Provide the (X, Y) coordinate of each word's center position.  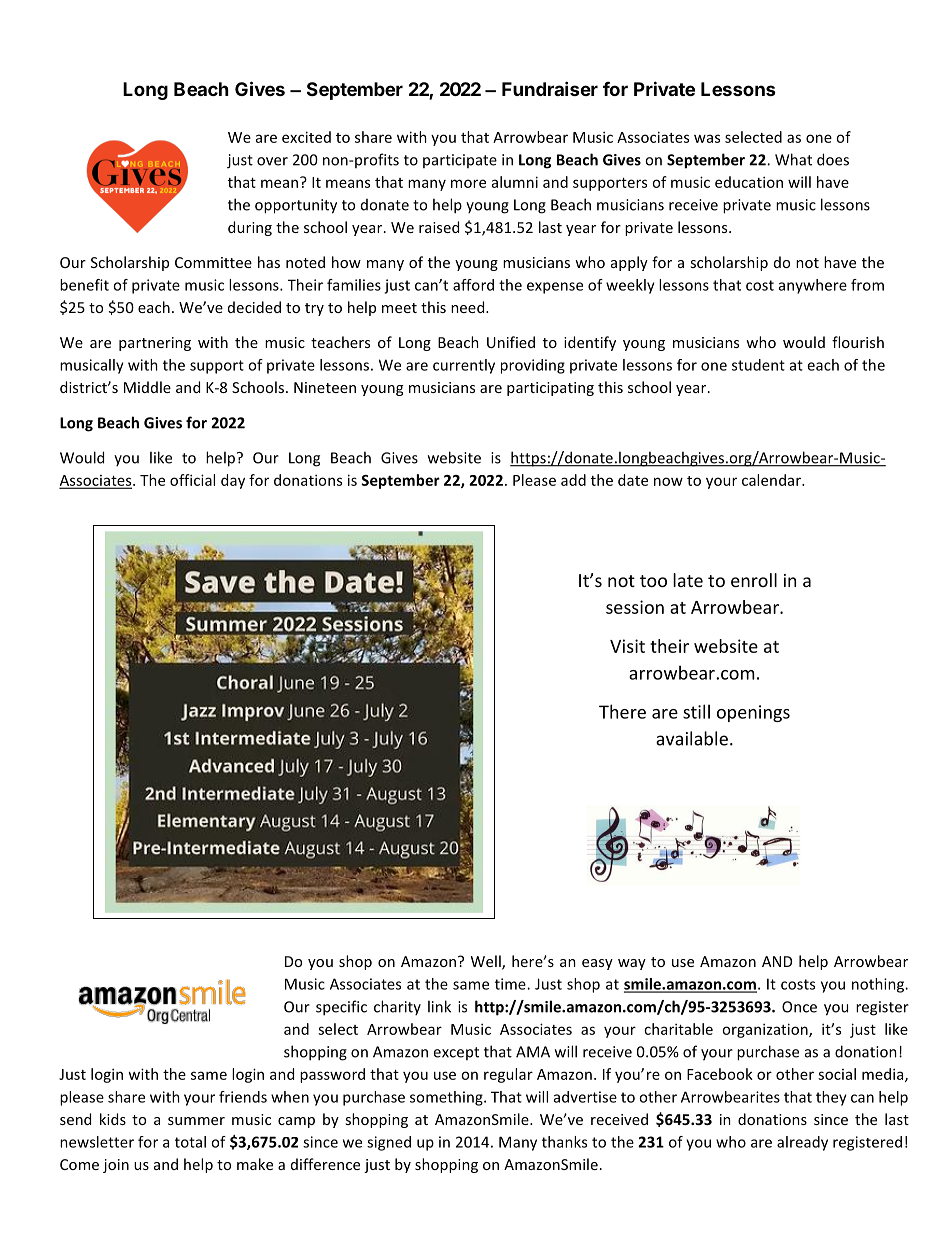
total (190, 1142)
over (272, 161)
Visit (627, 646)
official (192, 480)
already (802, 1143)
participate (460, 161)
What (793, 159)
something (447, 1098)
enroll (754, 580)
